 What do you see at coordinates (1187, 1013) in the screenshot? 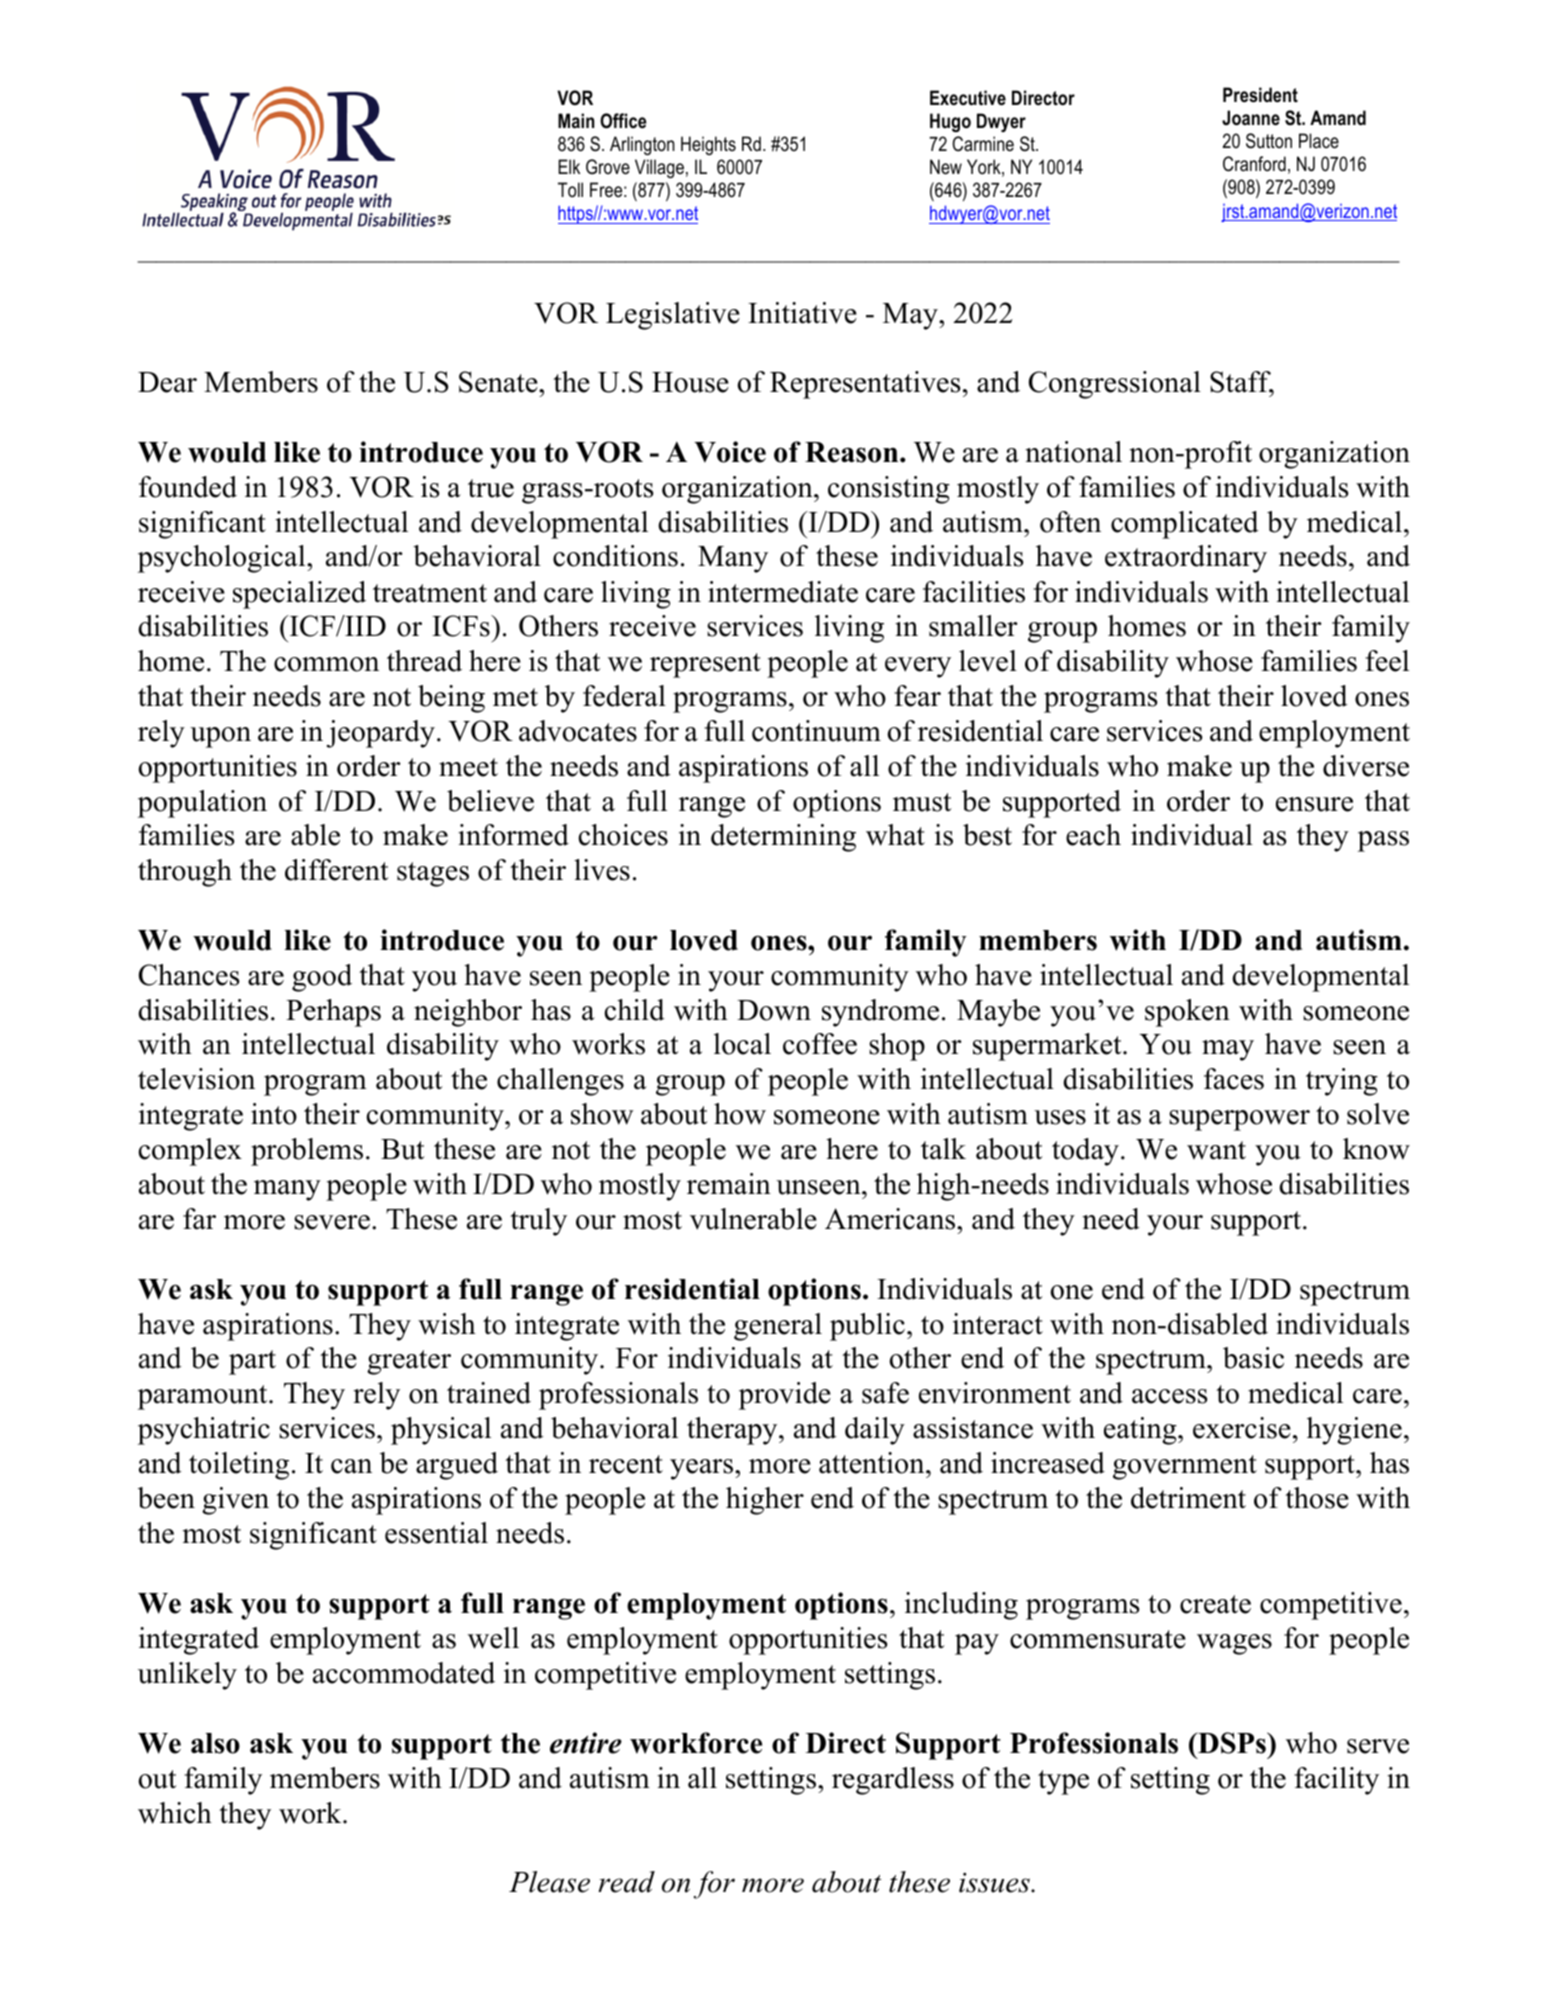
I see `spoken` at bounding box center [1187, 1013].
